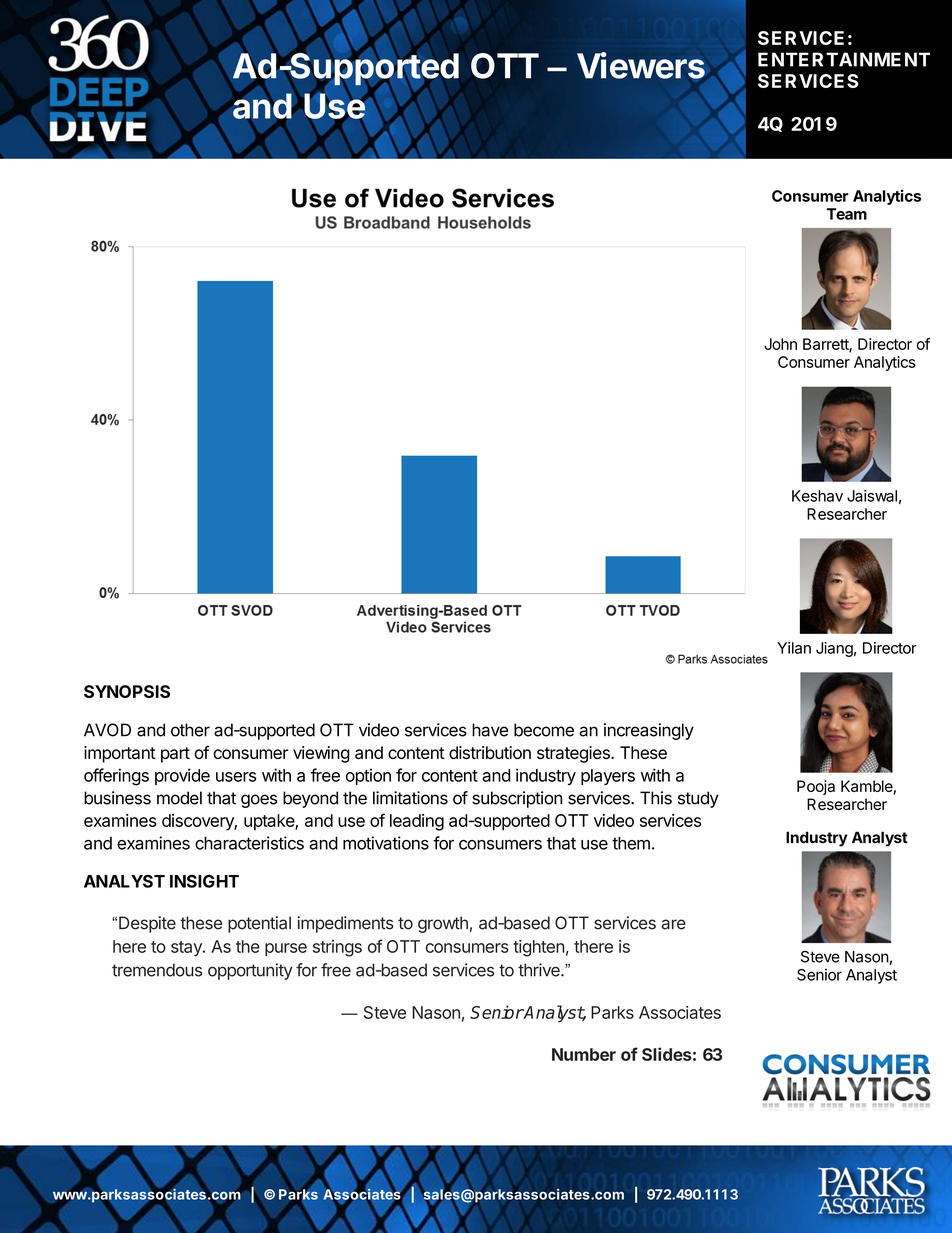 This image has height=1233, width=952. Describe the element at coordinates (816, 787) in the image. I see `Pooja` at that location.
